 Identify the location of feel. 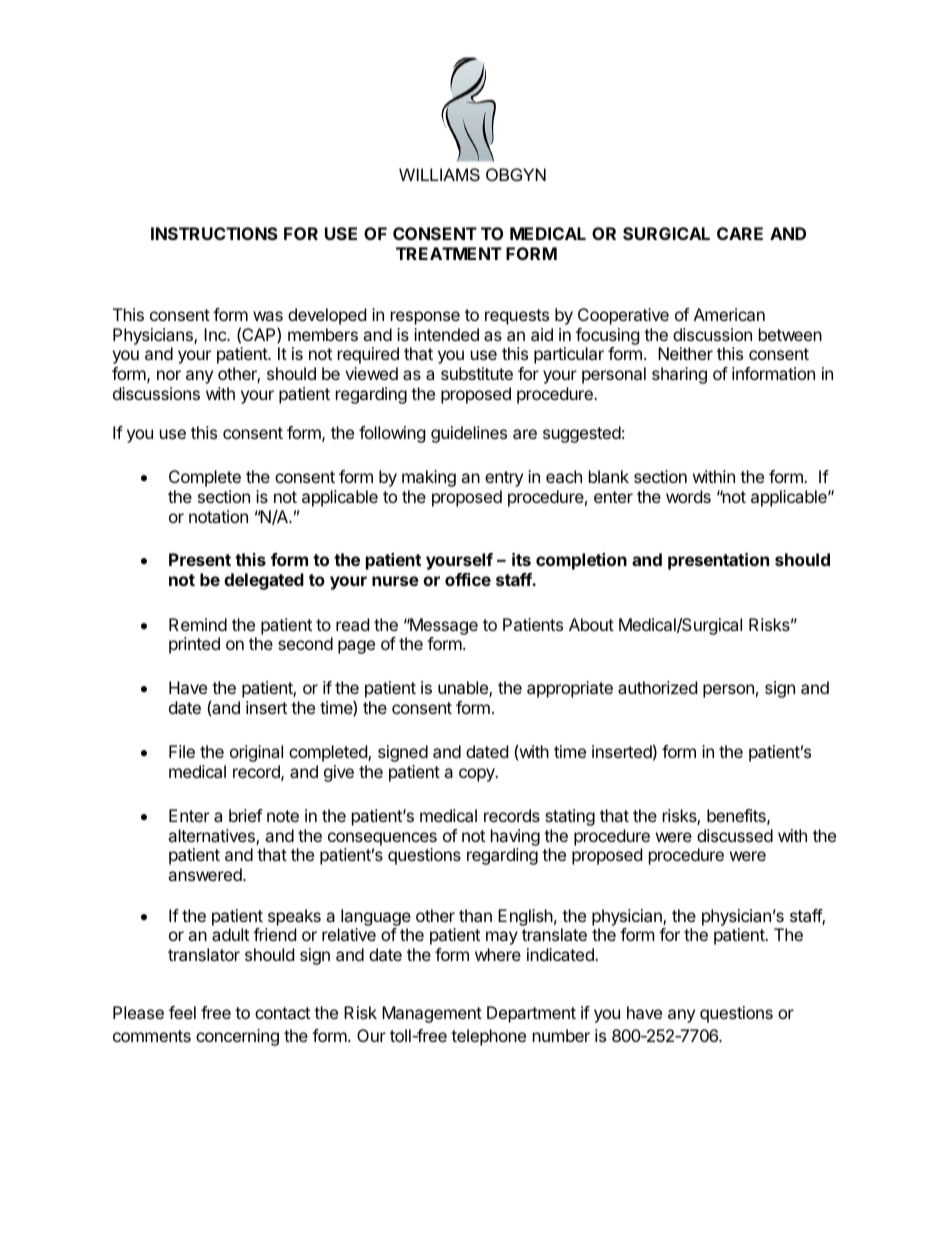
(182, 1012).
